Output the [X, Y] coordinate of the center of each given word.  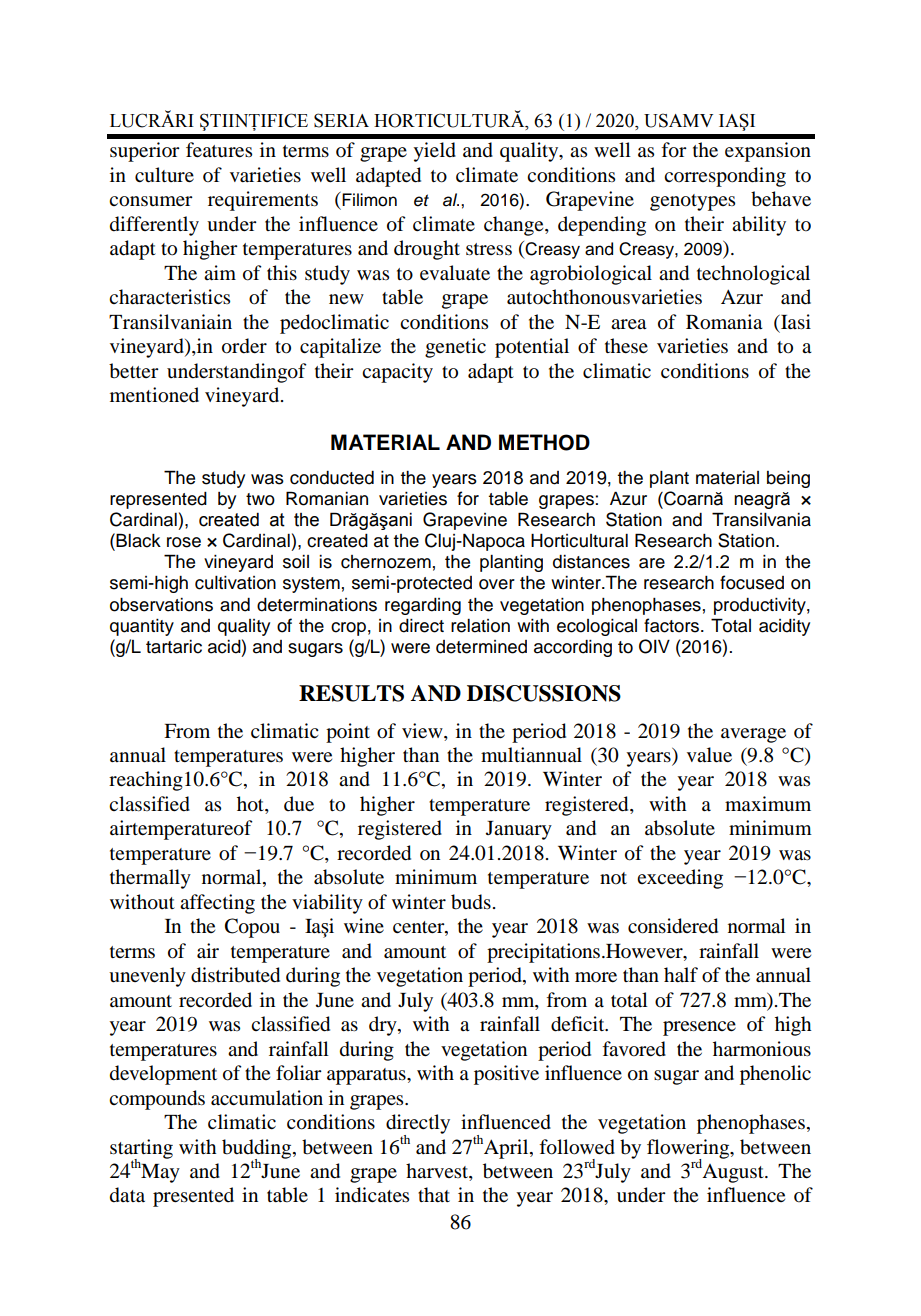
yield [435, 152]
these [626, 346]
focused [752, 582]
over [497, 584]
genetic [455, 348]
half [681, 974]
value [709, 755]
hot [251, 805]
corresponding [725, 177]
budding [258, 1150]
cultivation [235, 583]
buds [471, 902]
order [244, 346]
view [423, 730]
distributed [235, 975]
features [219, 150]
